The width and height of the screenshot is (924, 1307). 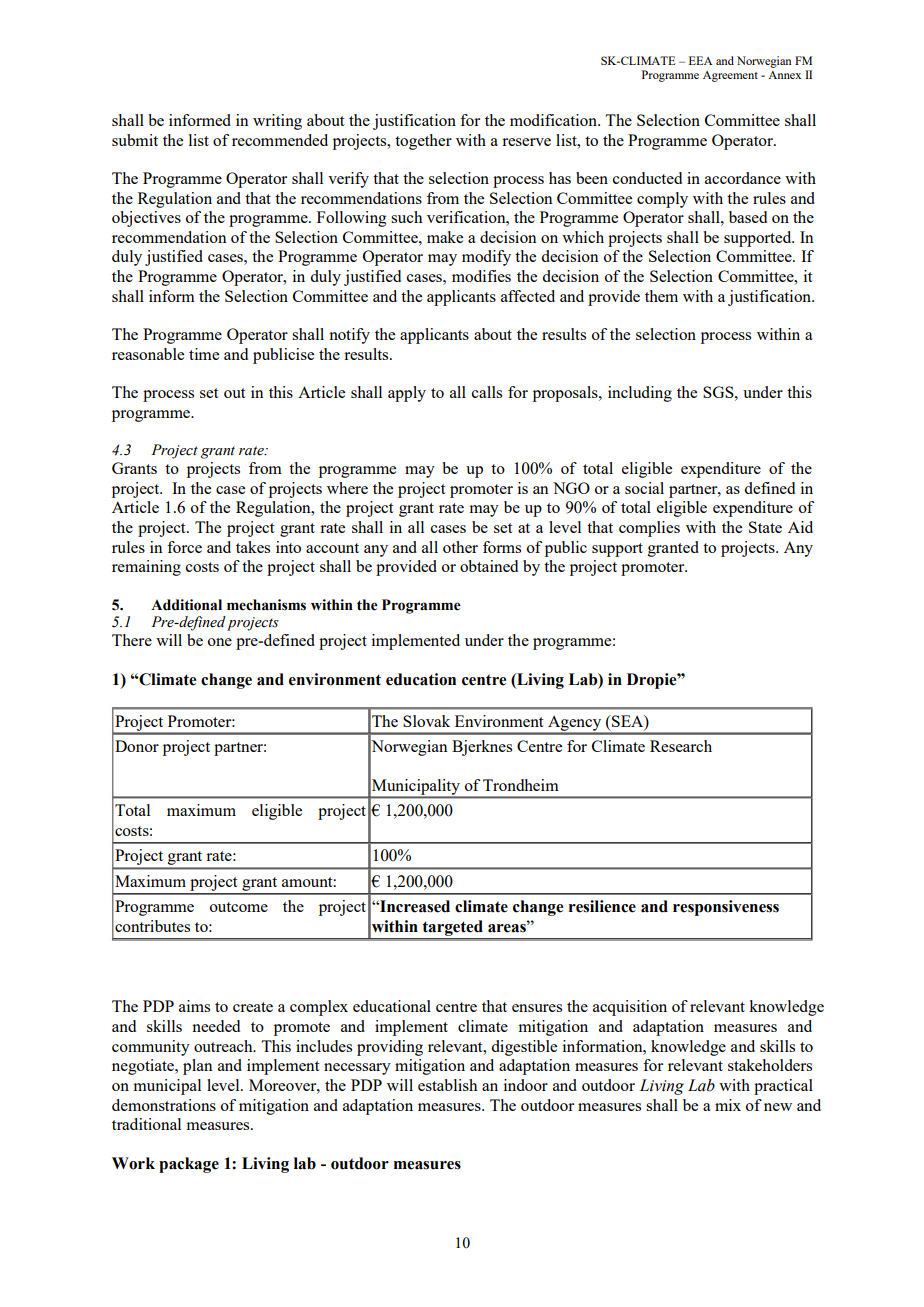 What do you see at coordinates (765, 527) in the screenshot?
I see `State` at bounding box center [765, 527].
